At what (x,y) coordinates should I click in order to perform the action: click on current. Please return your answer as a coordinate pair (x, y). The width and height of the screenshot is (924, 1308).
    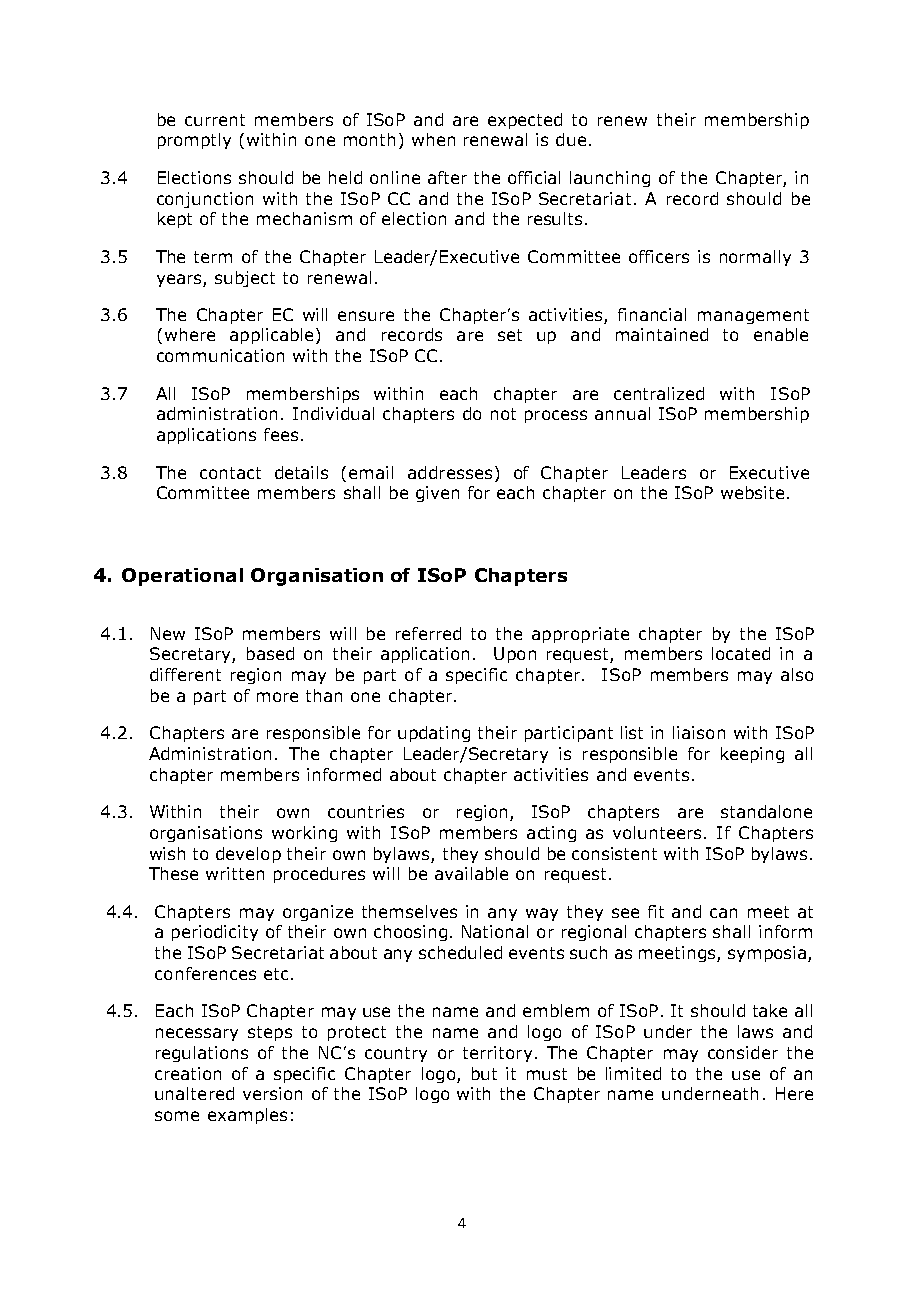
    Looking at the image, I should click on (215, 120).
